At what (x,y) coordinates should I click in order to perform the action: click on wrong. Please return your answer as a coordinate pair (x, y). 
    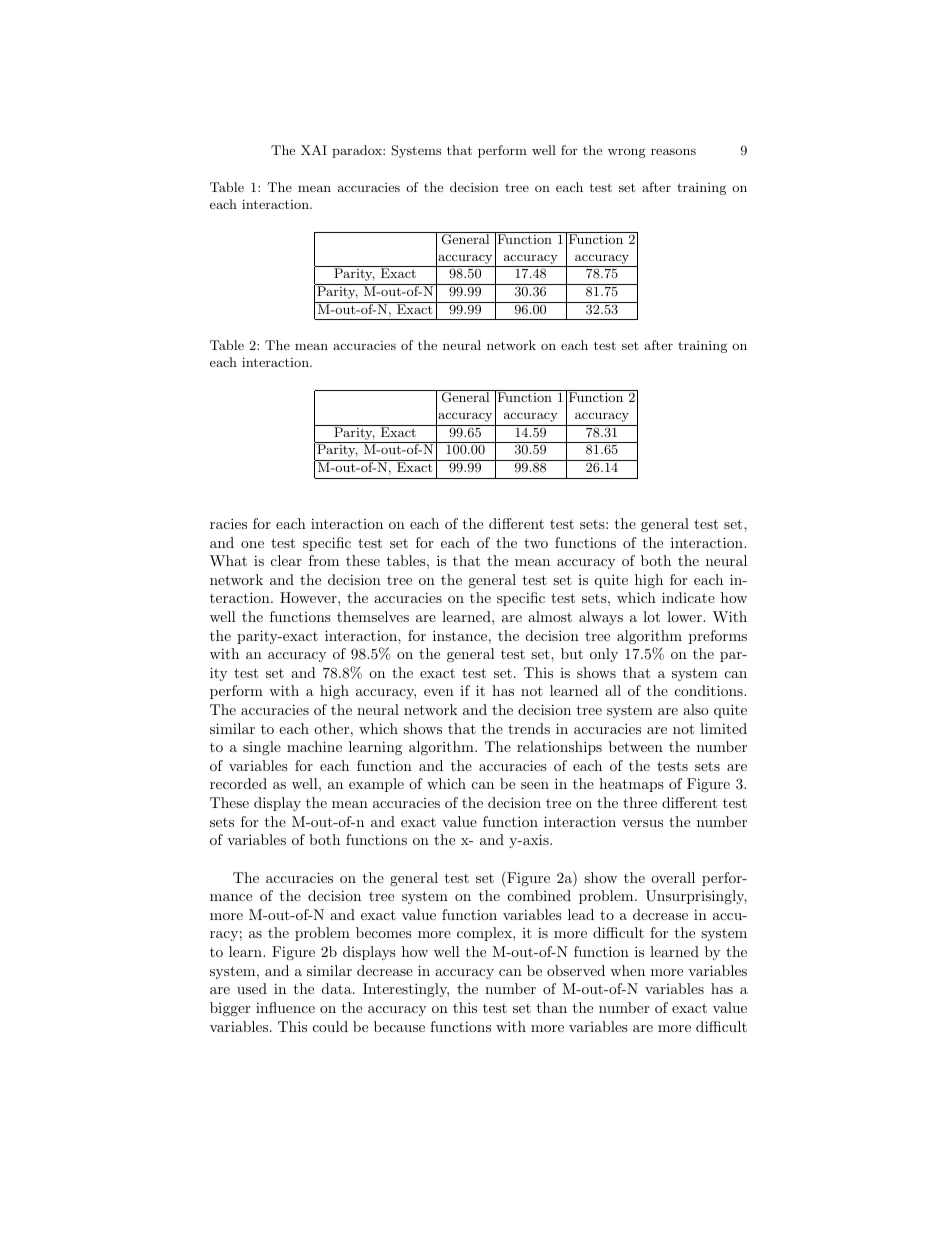
    Looking at the image, I should click on (627, 153).
